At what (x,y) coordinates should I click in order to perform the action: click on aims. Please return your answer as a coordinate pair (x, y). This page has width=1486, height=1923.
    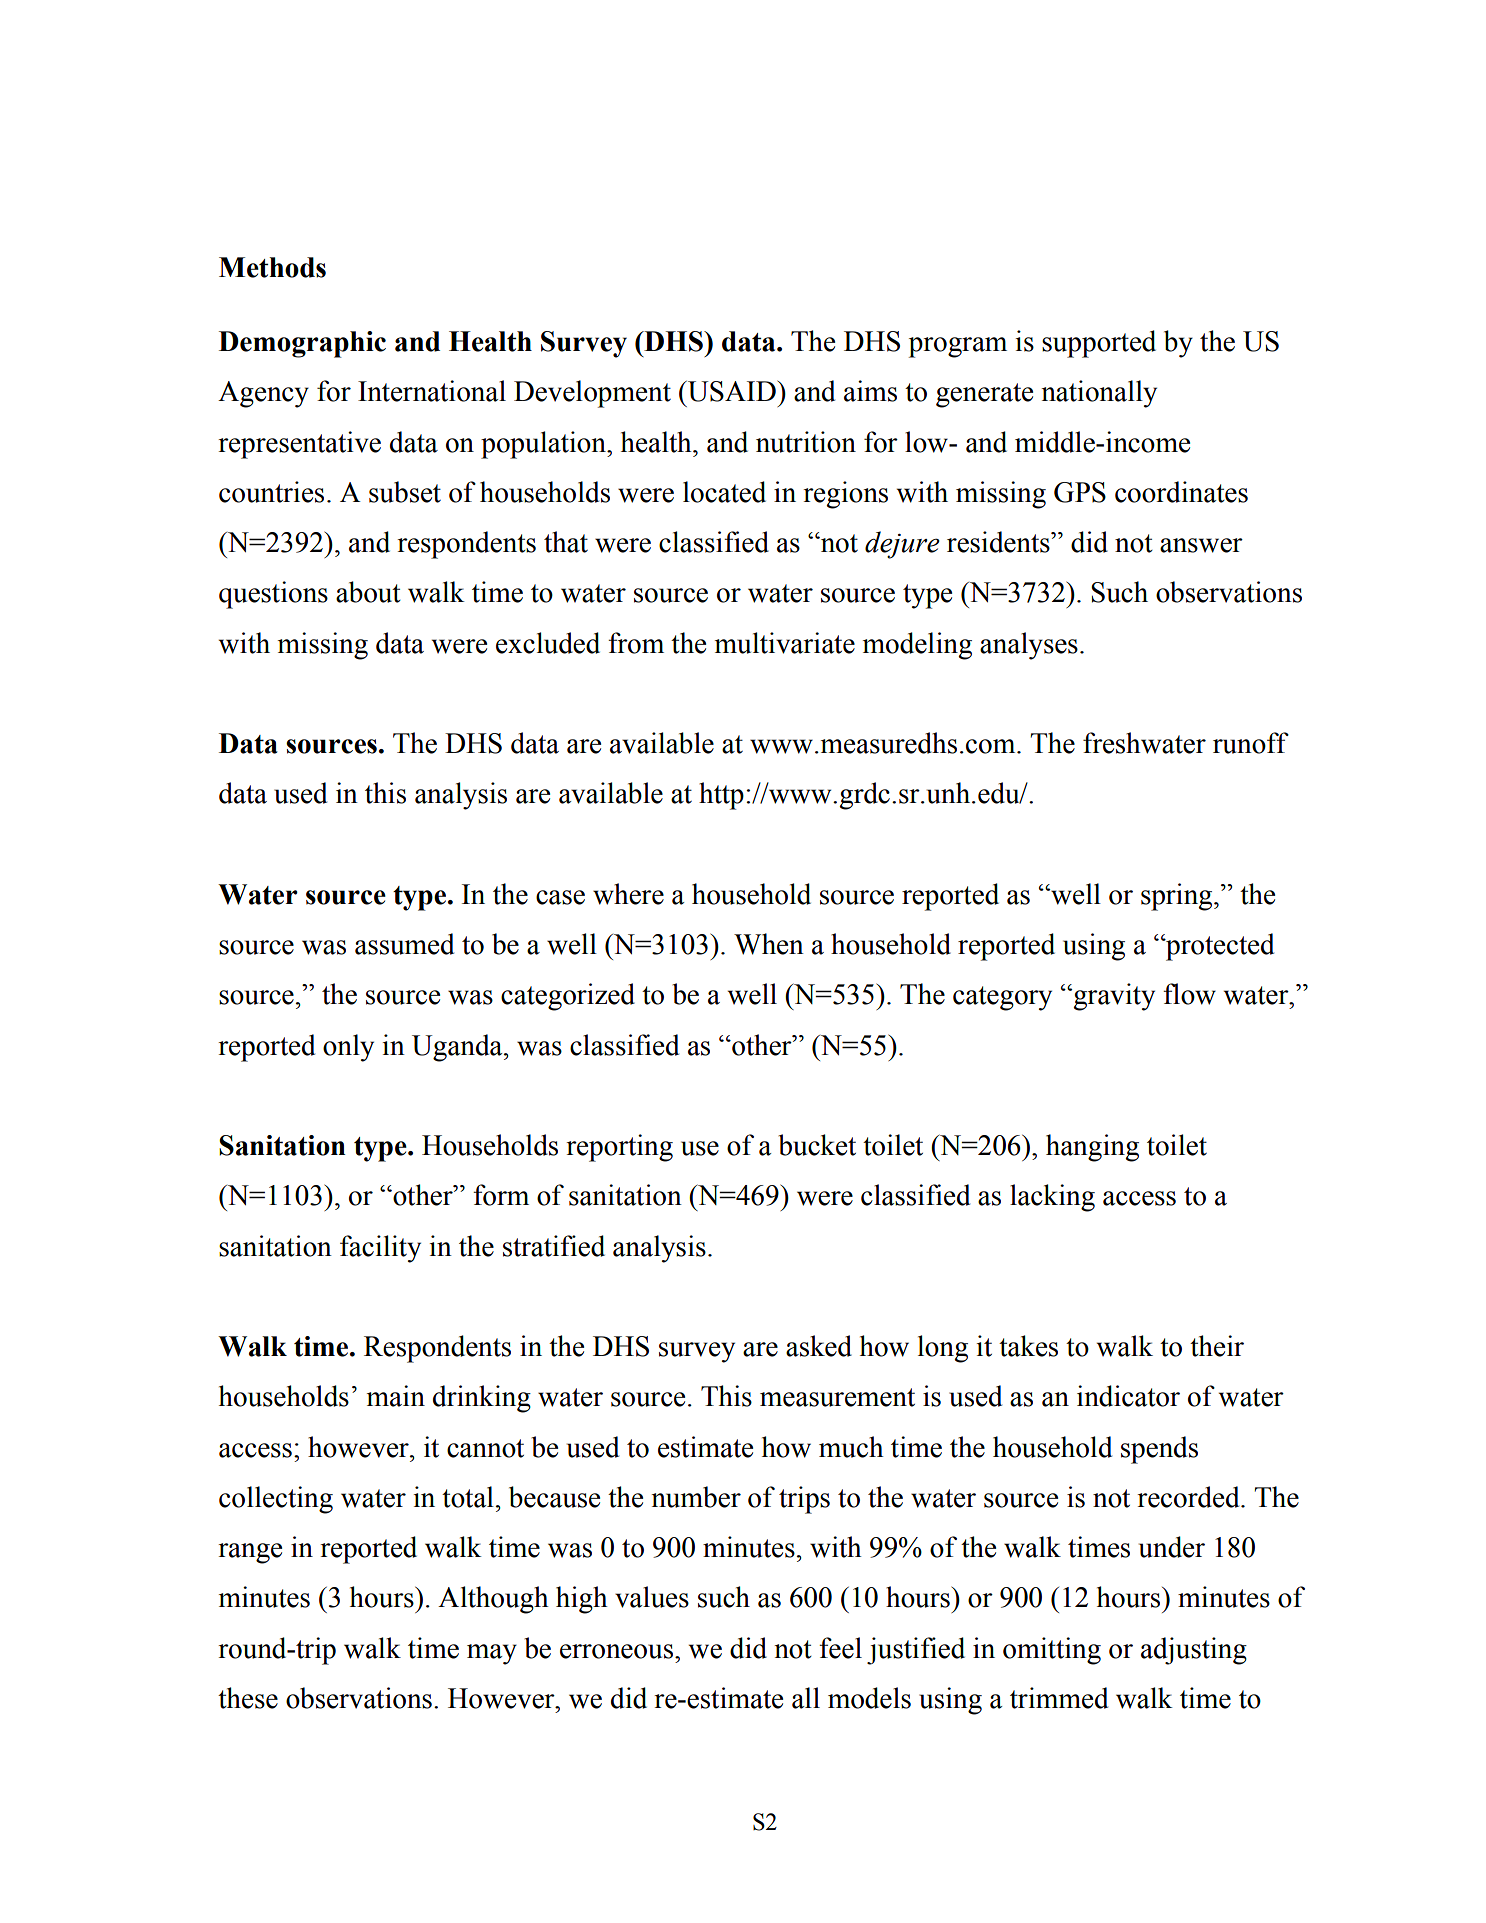
    Looking at the image, I should click on (870, 391).
